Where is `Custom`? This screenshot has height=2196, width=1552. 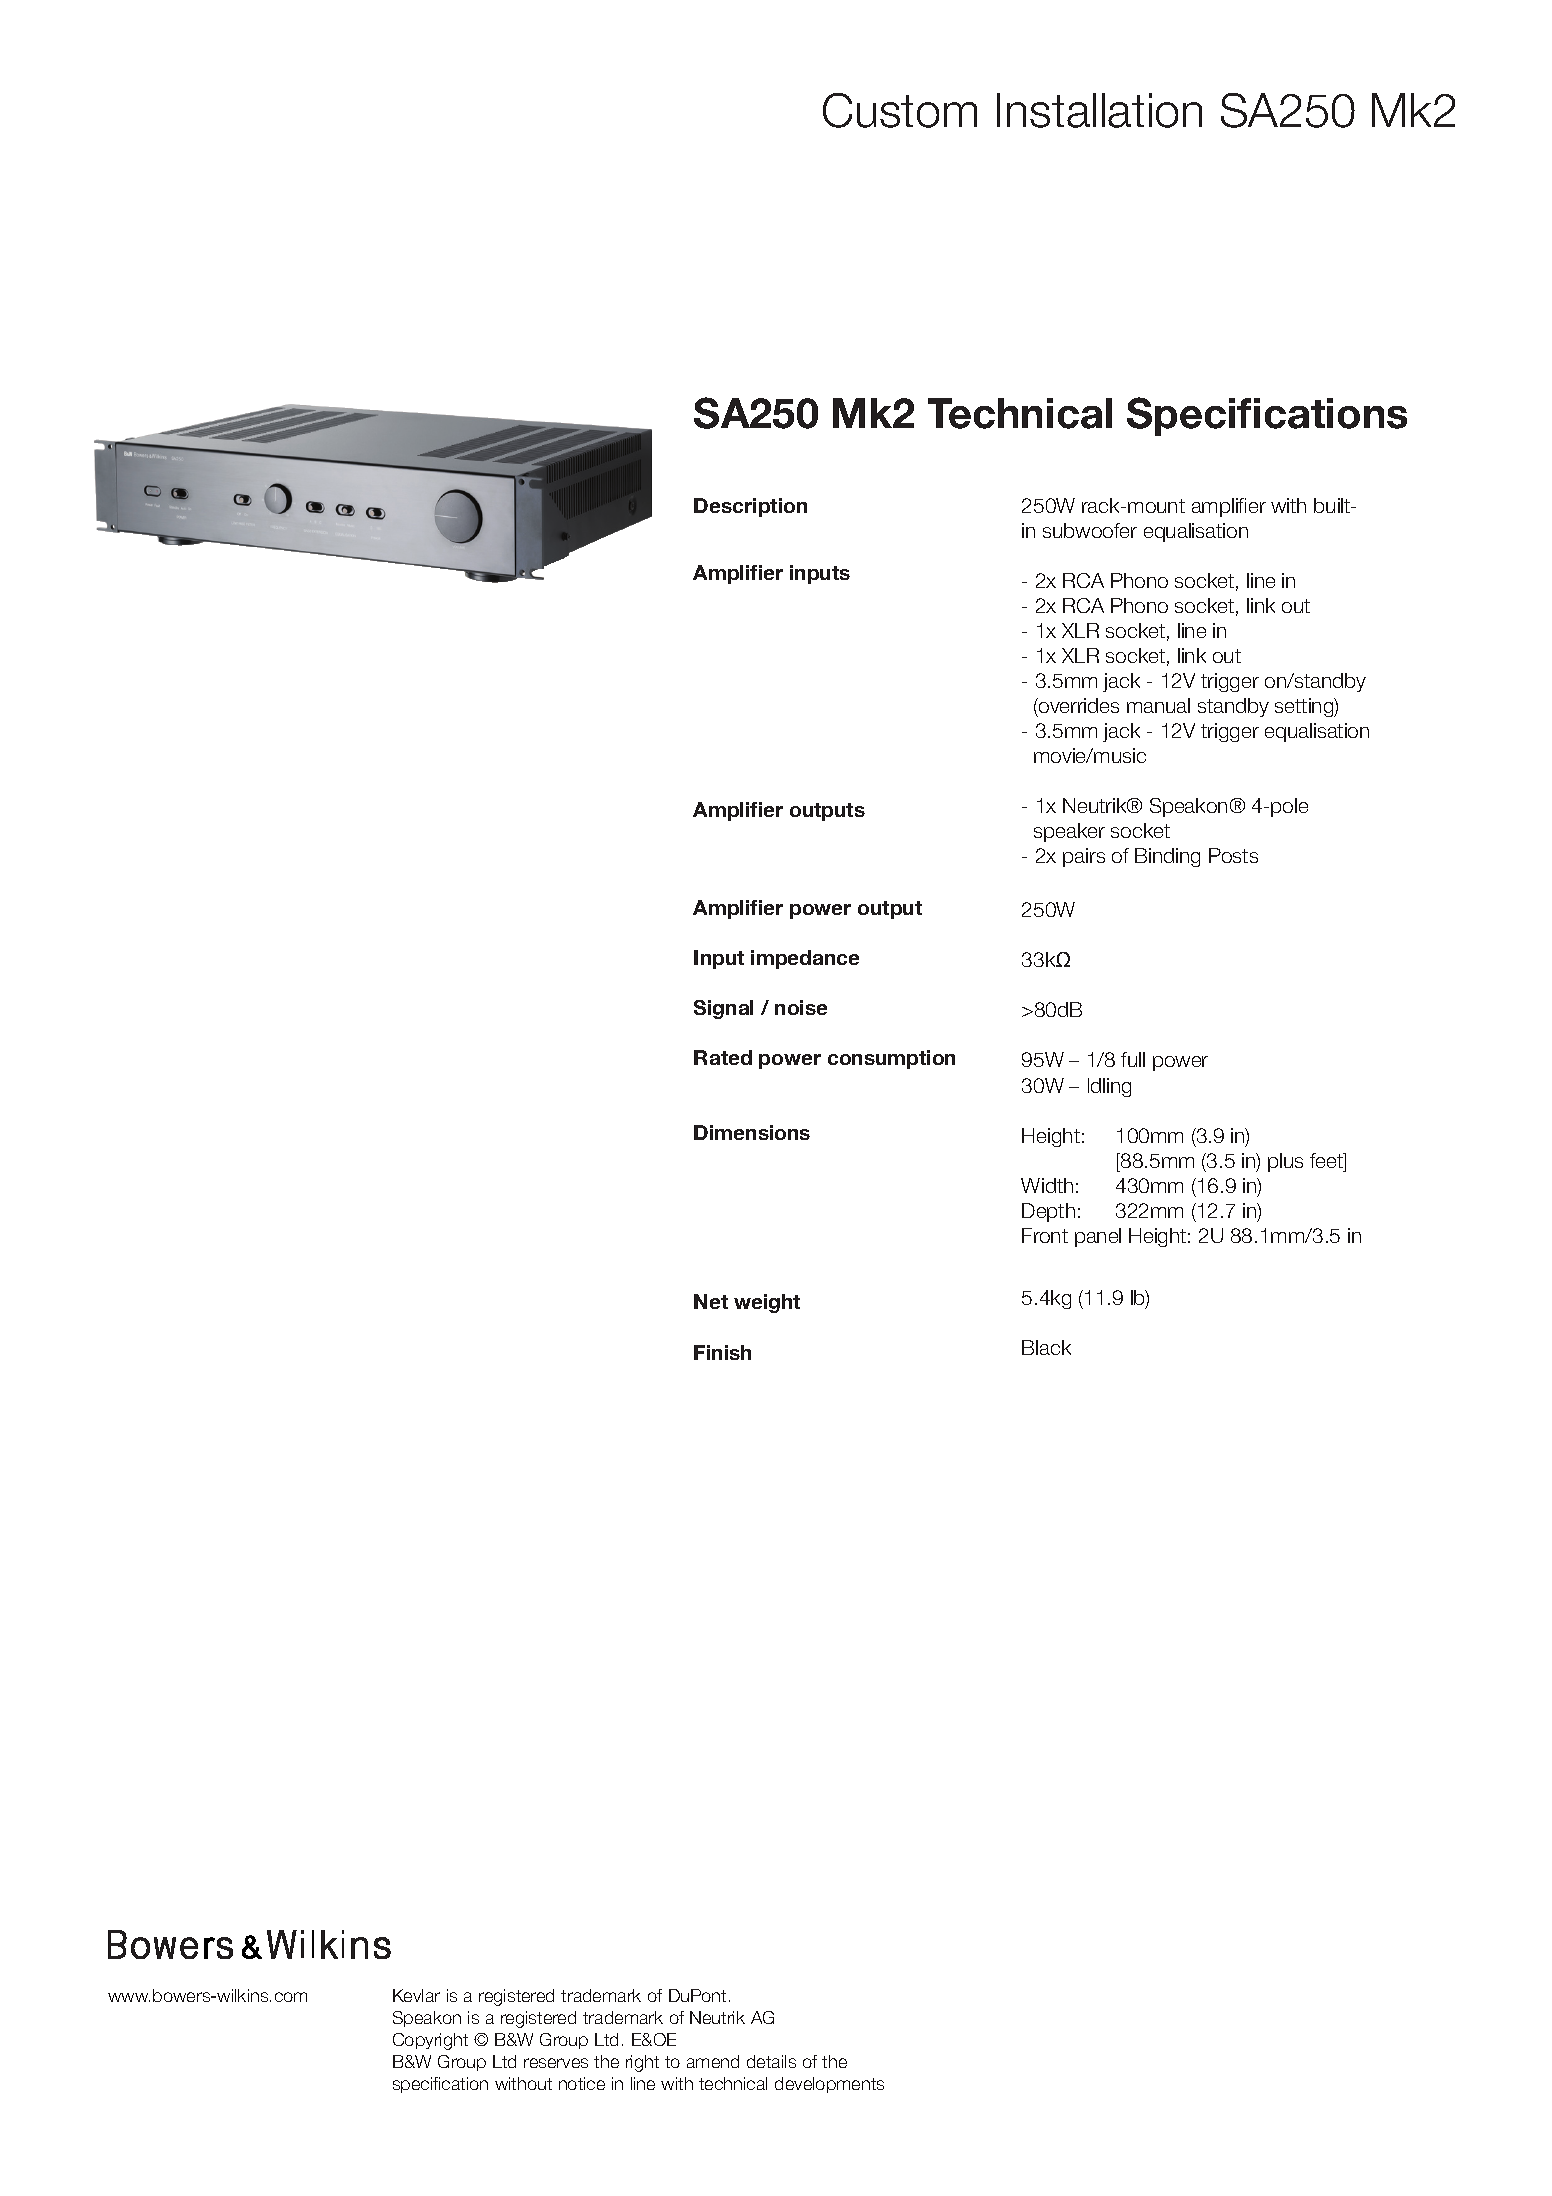 Custom is located at coordinates (900, 110).
